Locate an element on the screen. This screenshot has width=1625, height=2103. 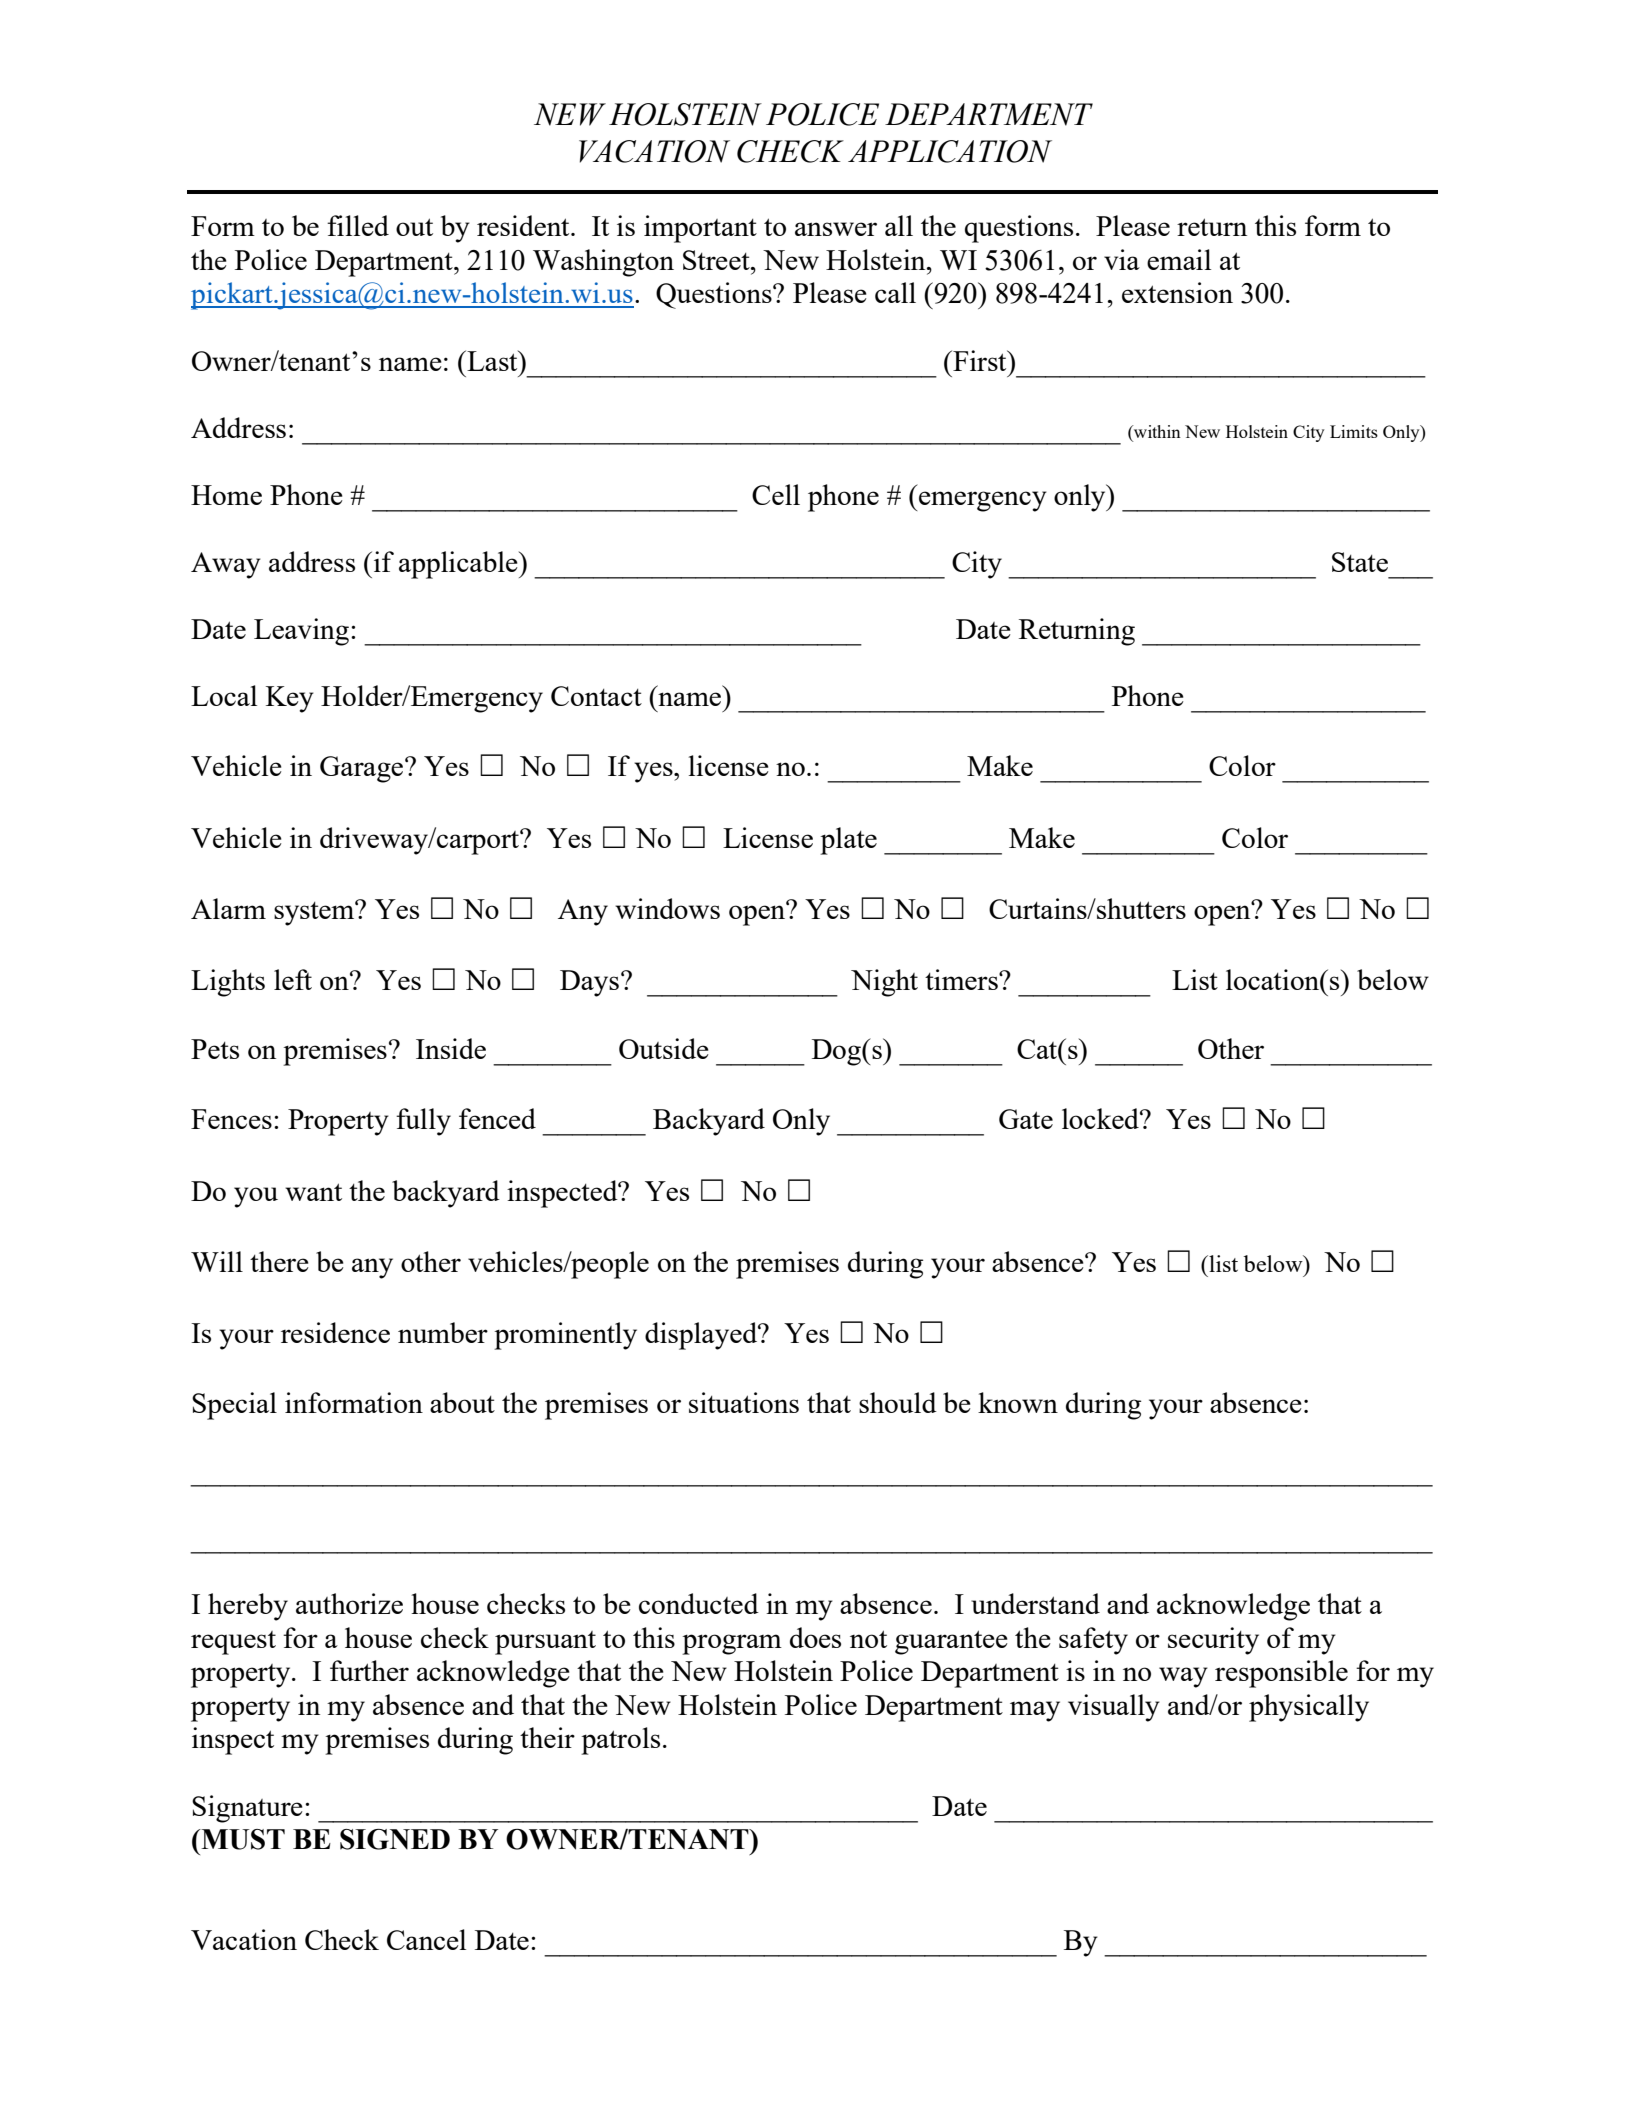
answer is located at coordinates (836, 229).
